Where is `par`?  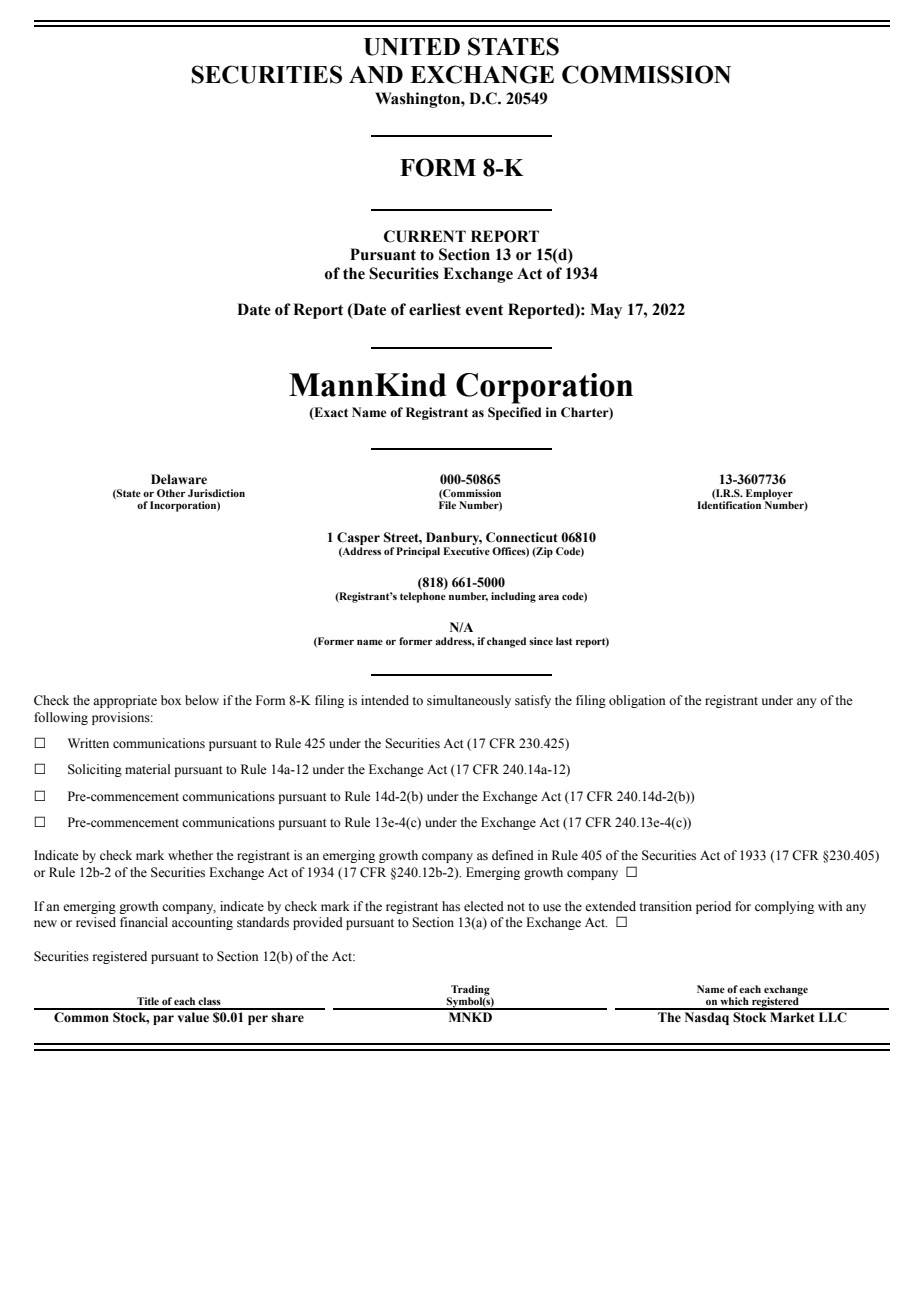 par is located at coordinates (163, 1020).
